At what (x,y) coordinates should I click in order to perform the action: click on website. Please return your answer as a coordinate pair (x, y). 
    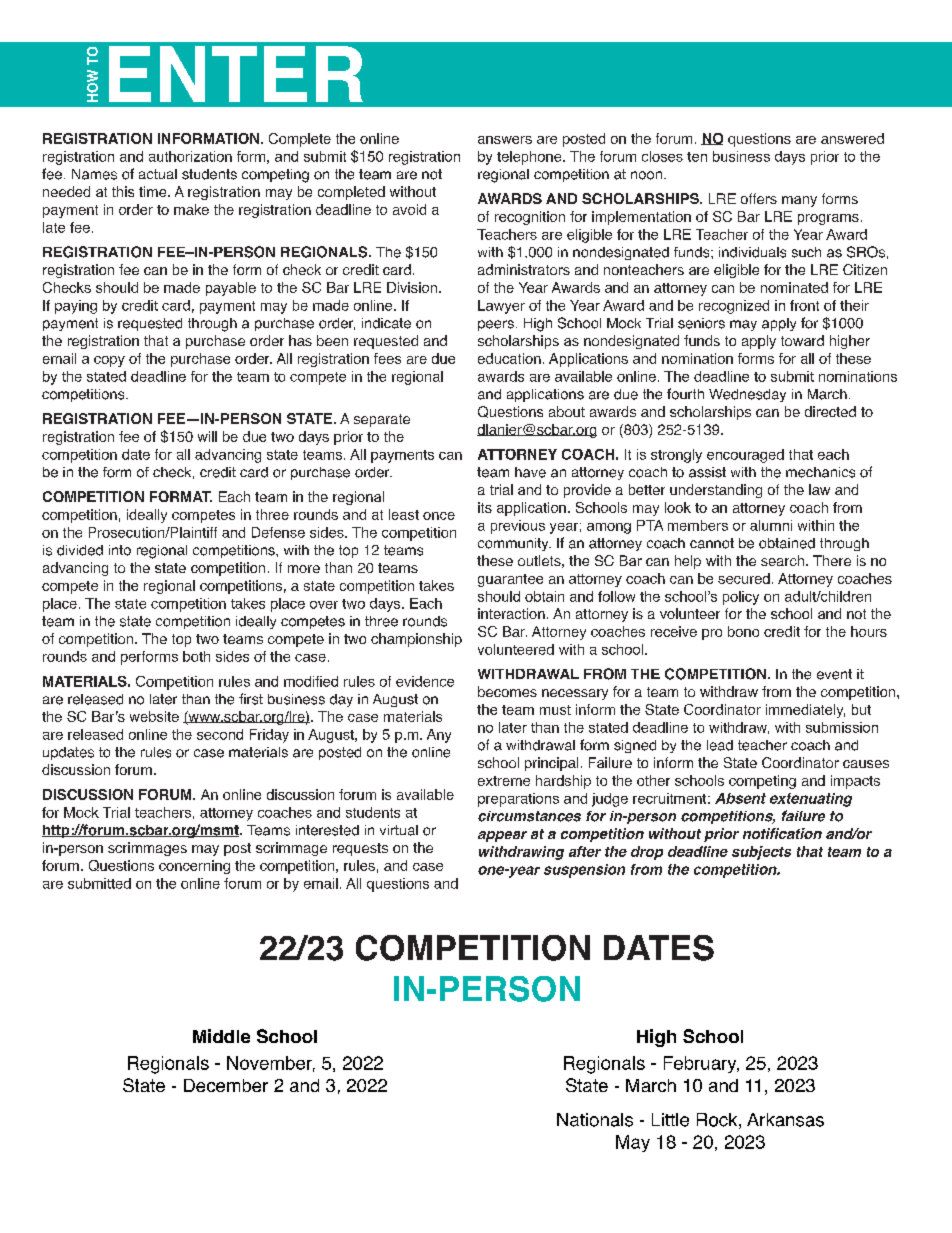
    Looking at the image, I should click on (154, 716).
